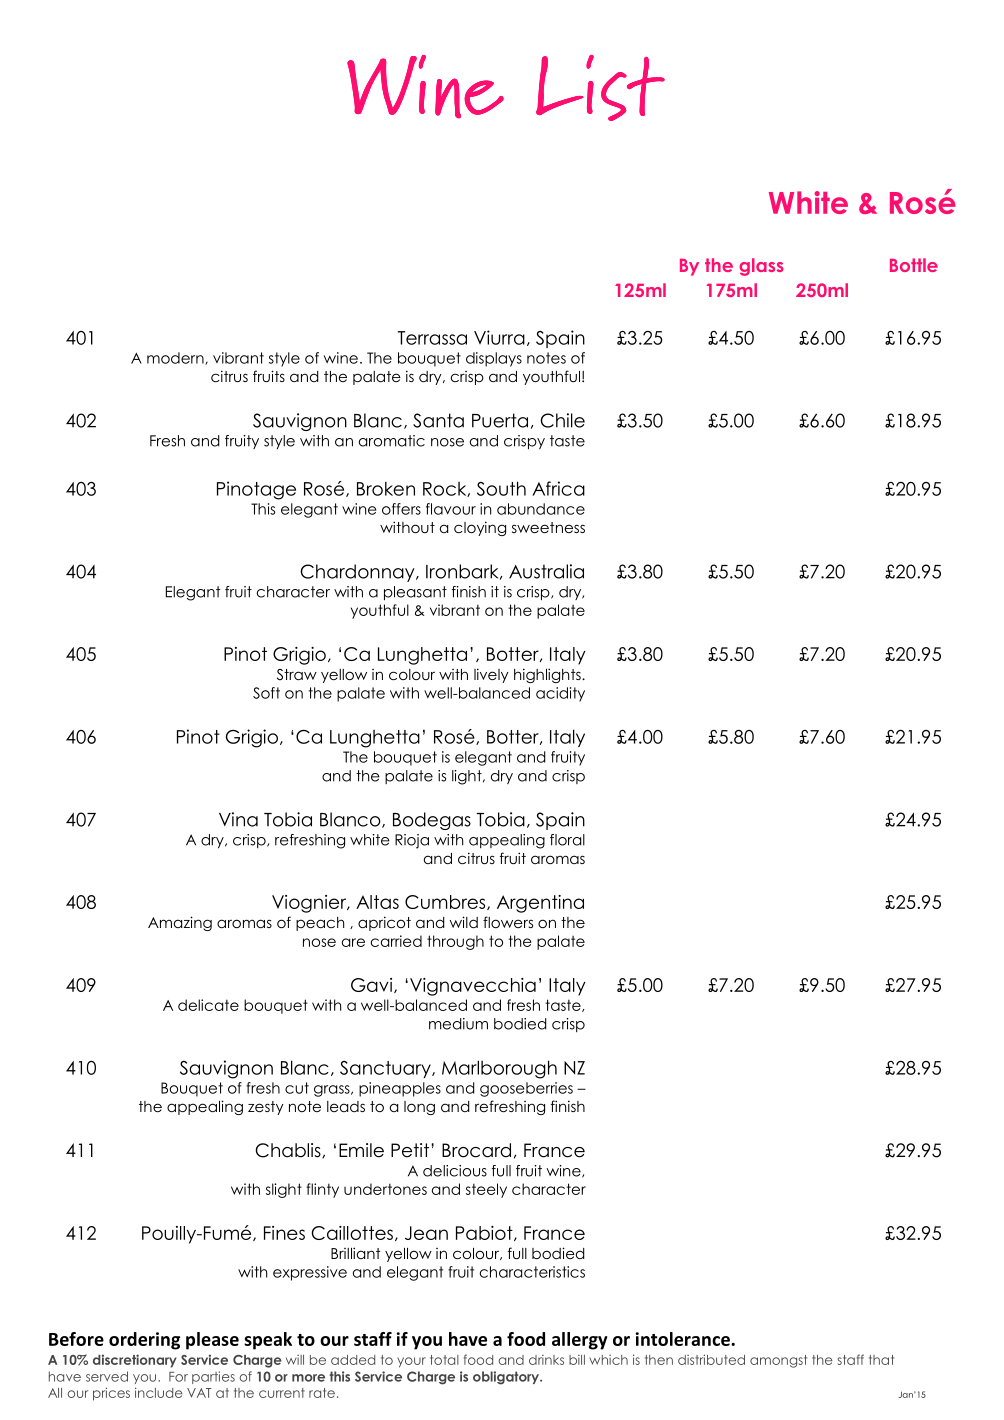 This page has width=1004, height=1420. What do you see at coordinates (176, 358) in the page?
I see `modern` at bounding box center [176, 358].
